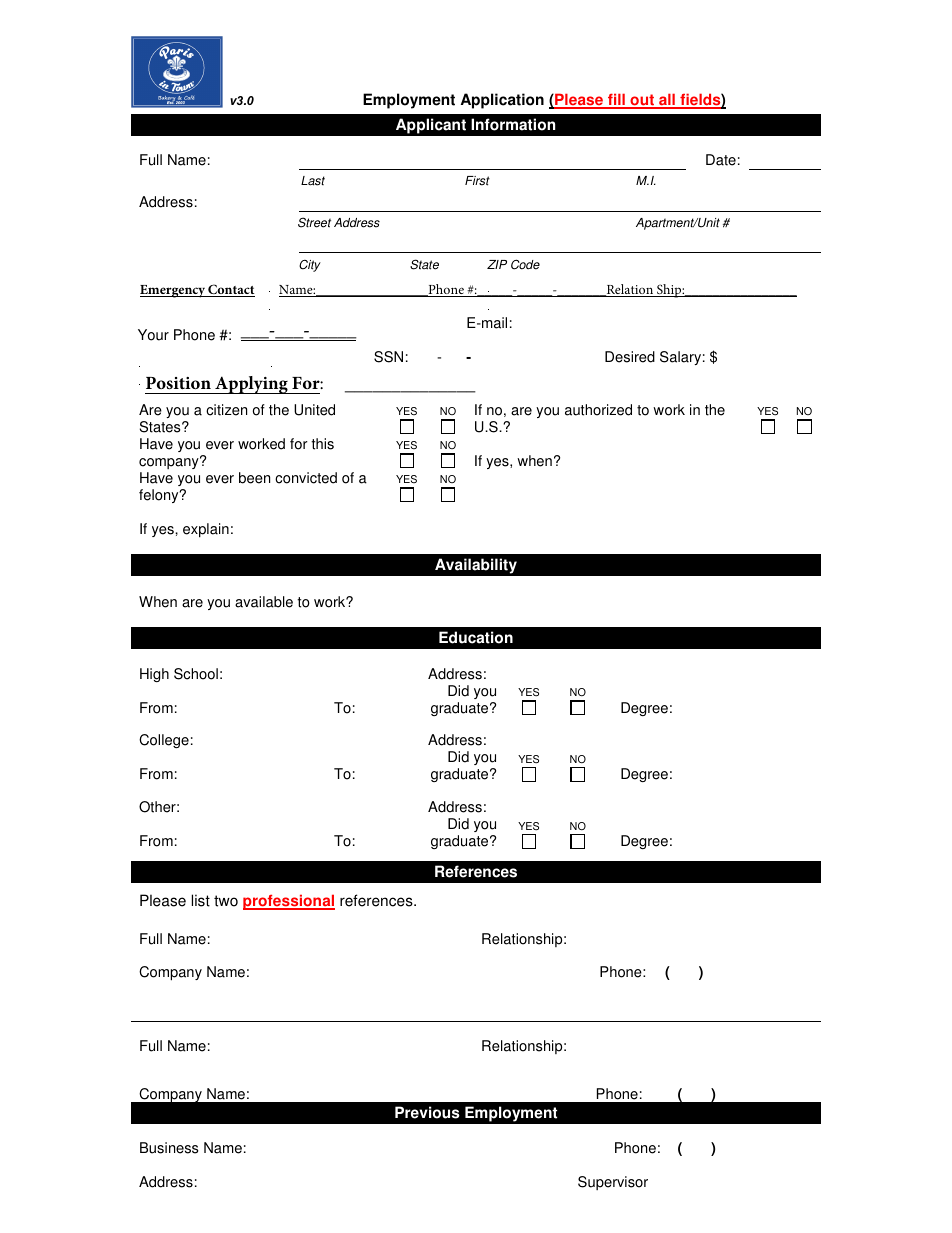 The height and width of the screenshot is (1233, 952). What do you see at coordinates (477, 181) in the screenshot?
I see `First` at bounding box center [477, 181].
